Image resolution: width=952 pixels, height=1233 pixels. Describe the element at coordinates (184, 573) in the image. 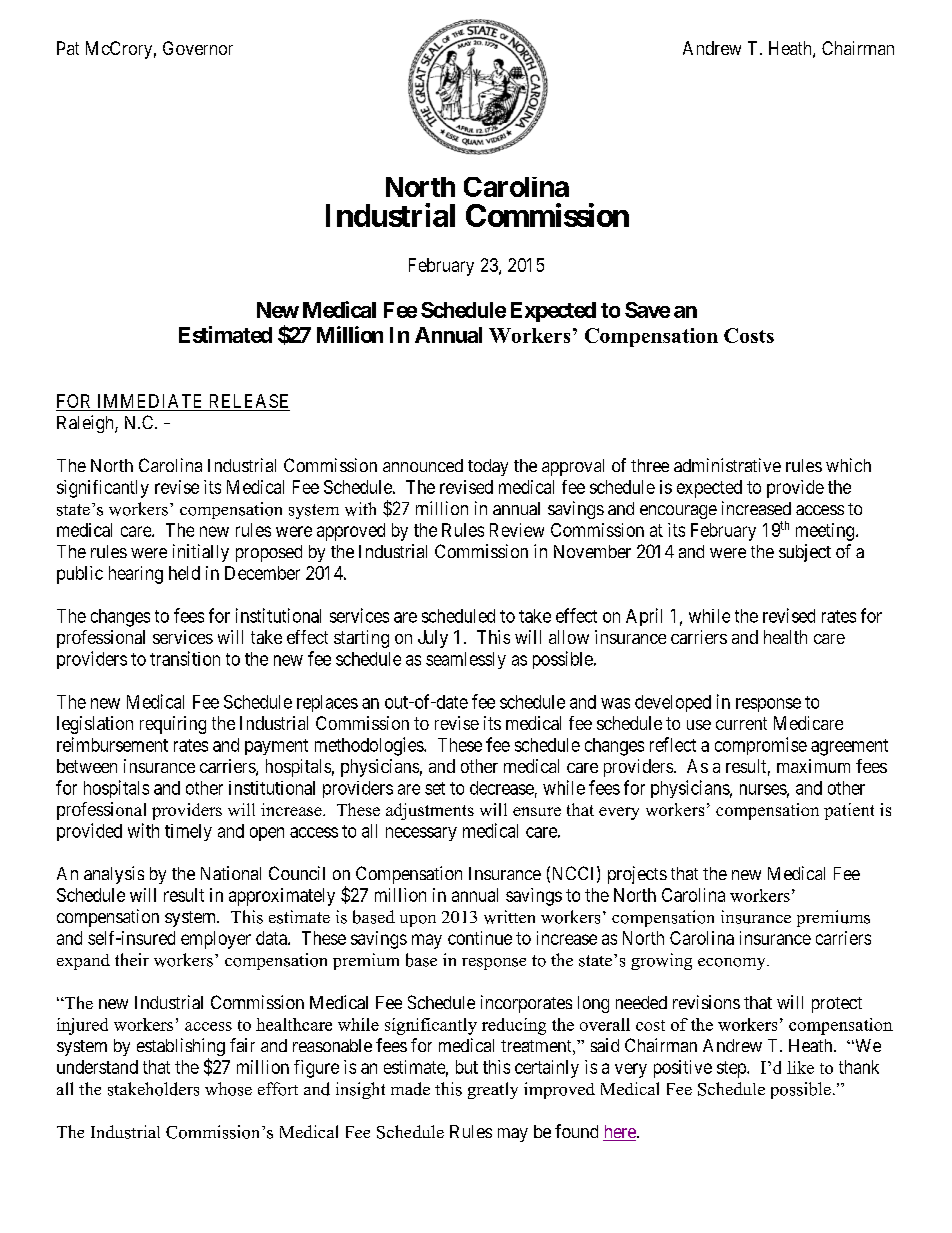

I see `held` at that location.
